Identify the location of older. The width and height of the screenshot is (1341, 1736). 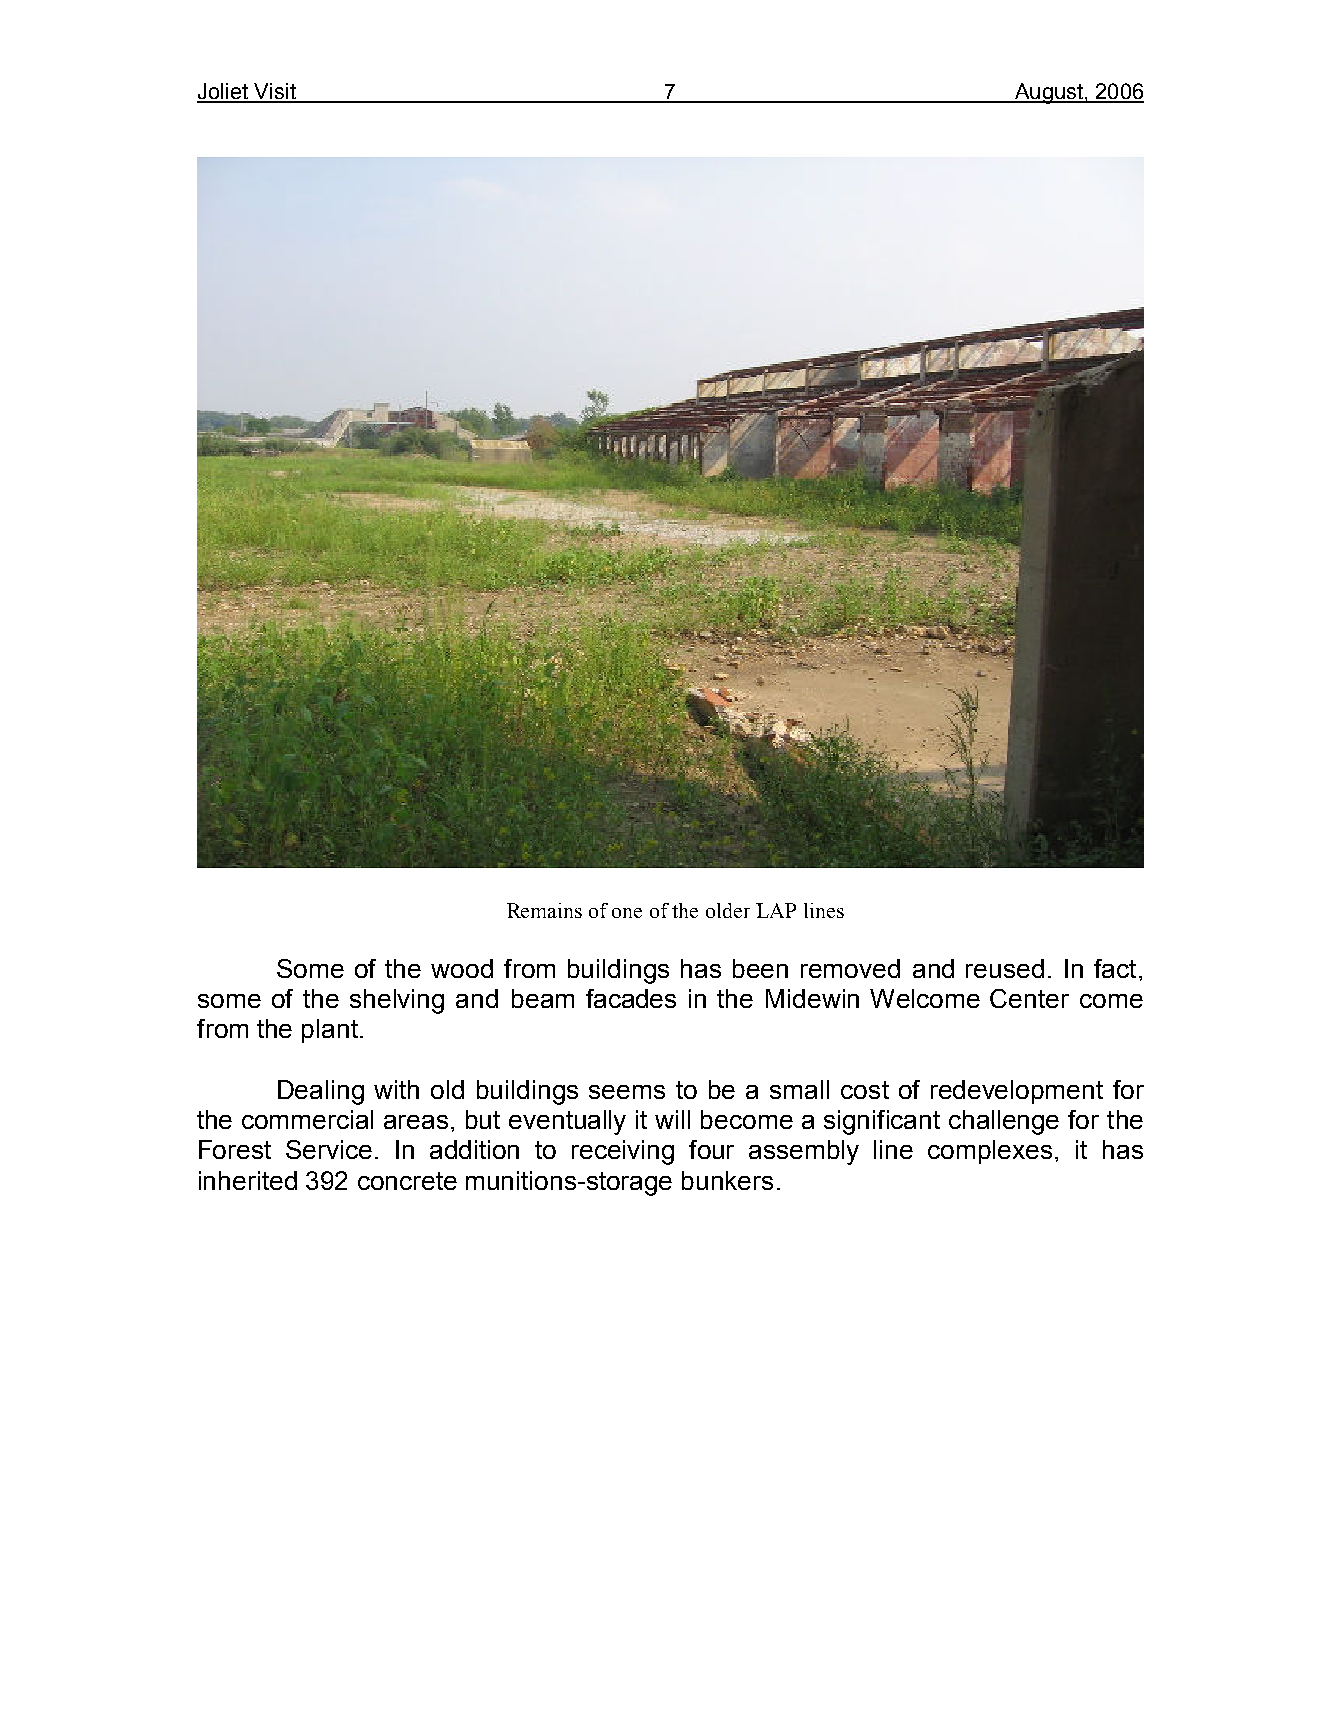
(728, 910).
